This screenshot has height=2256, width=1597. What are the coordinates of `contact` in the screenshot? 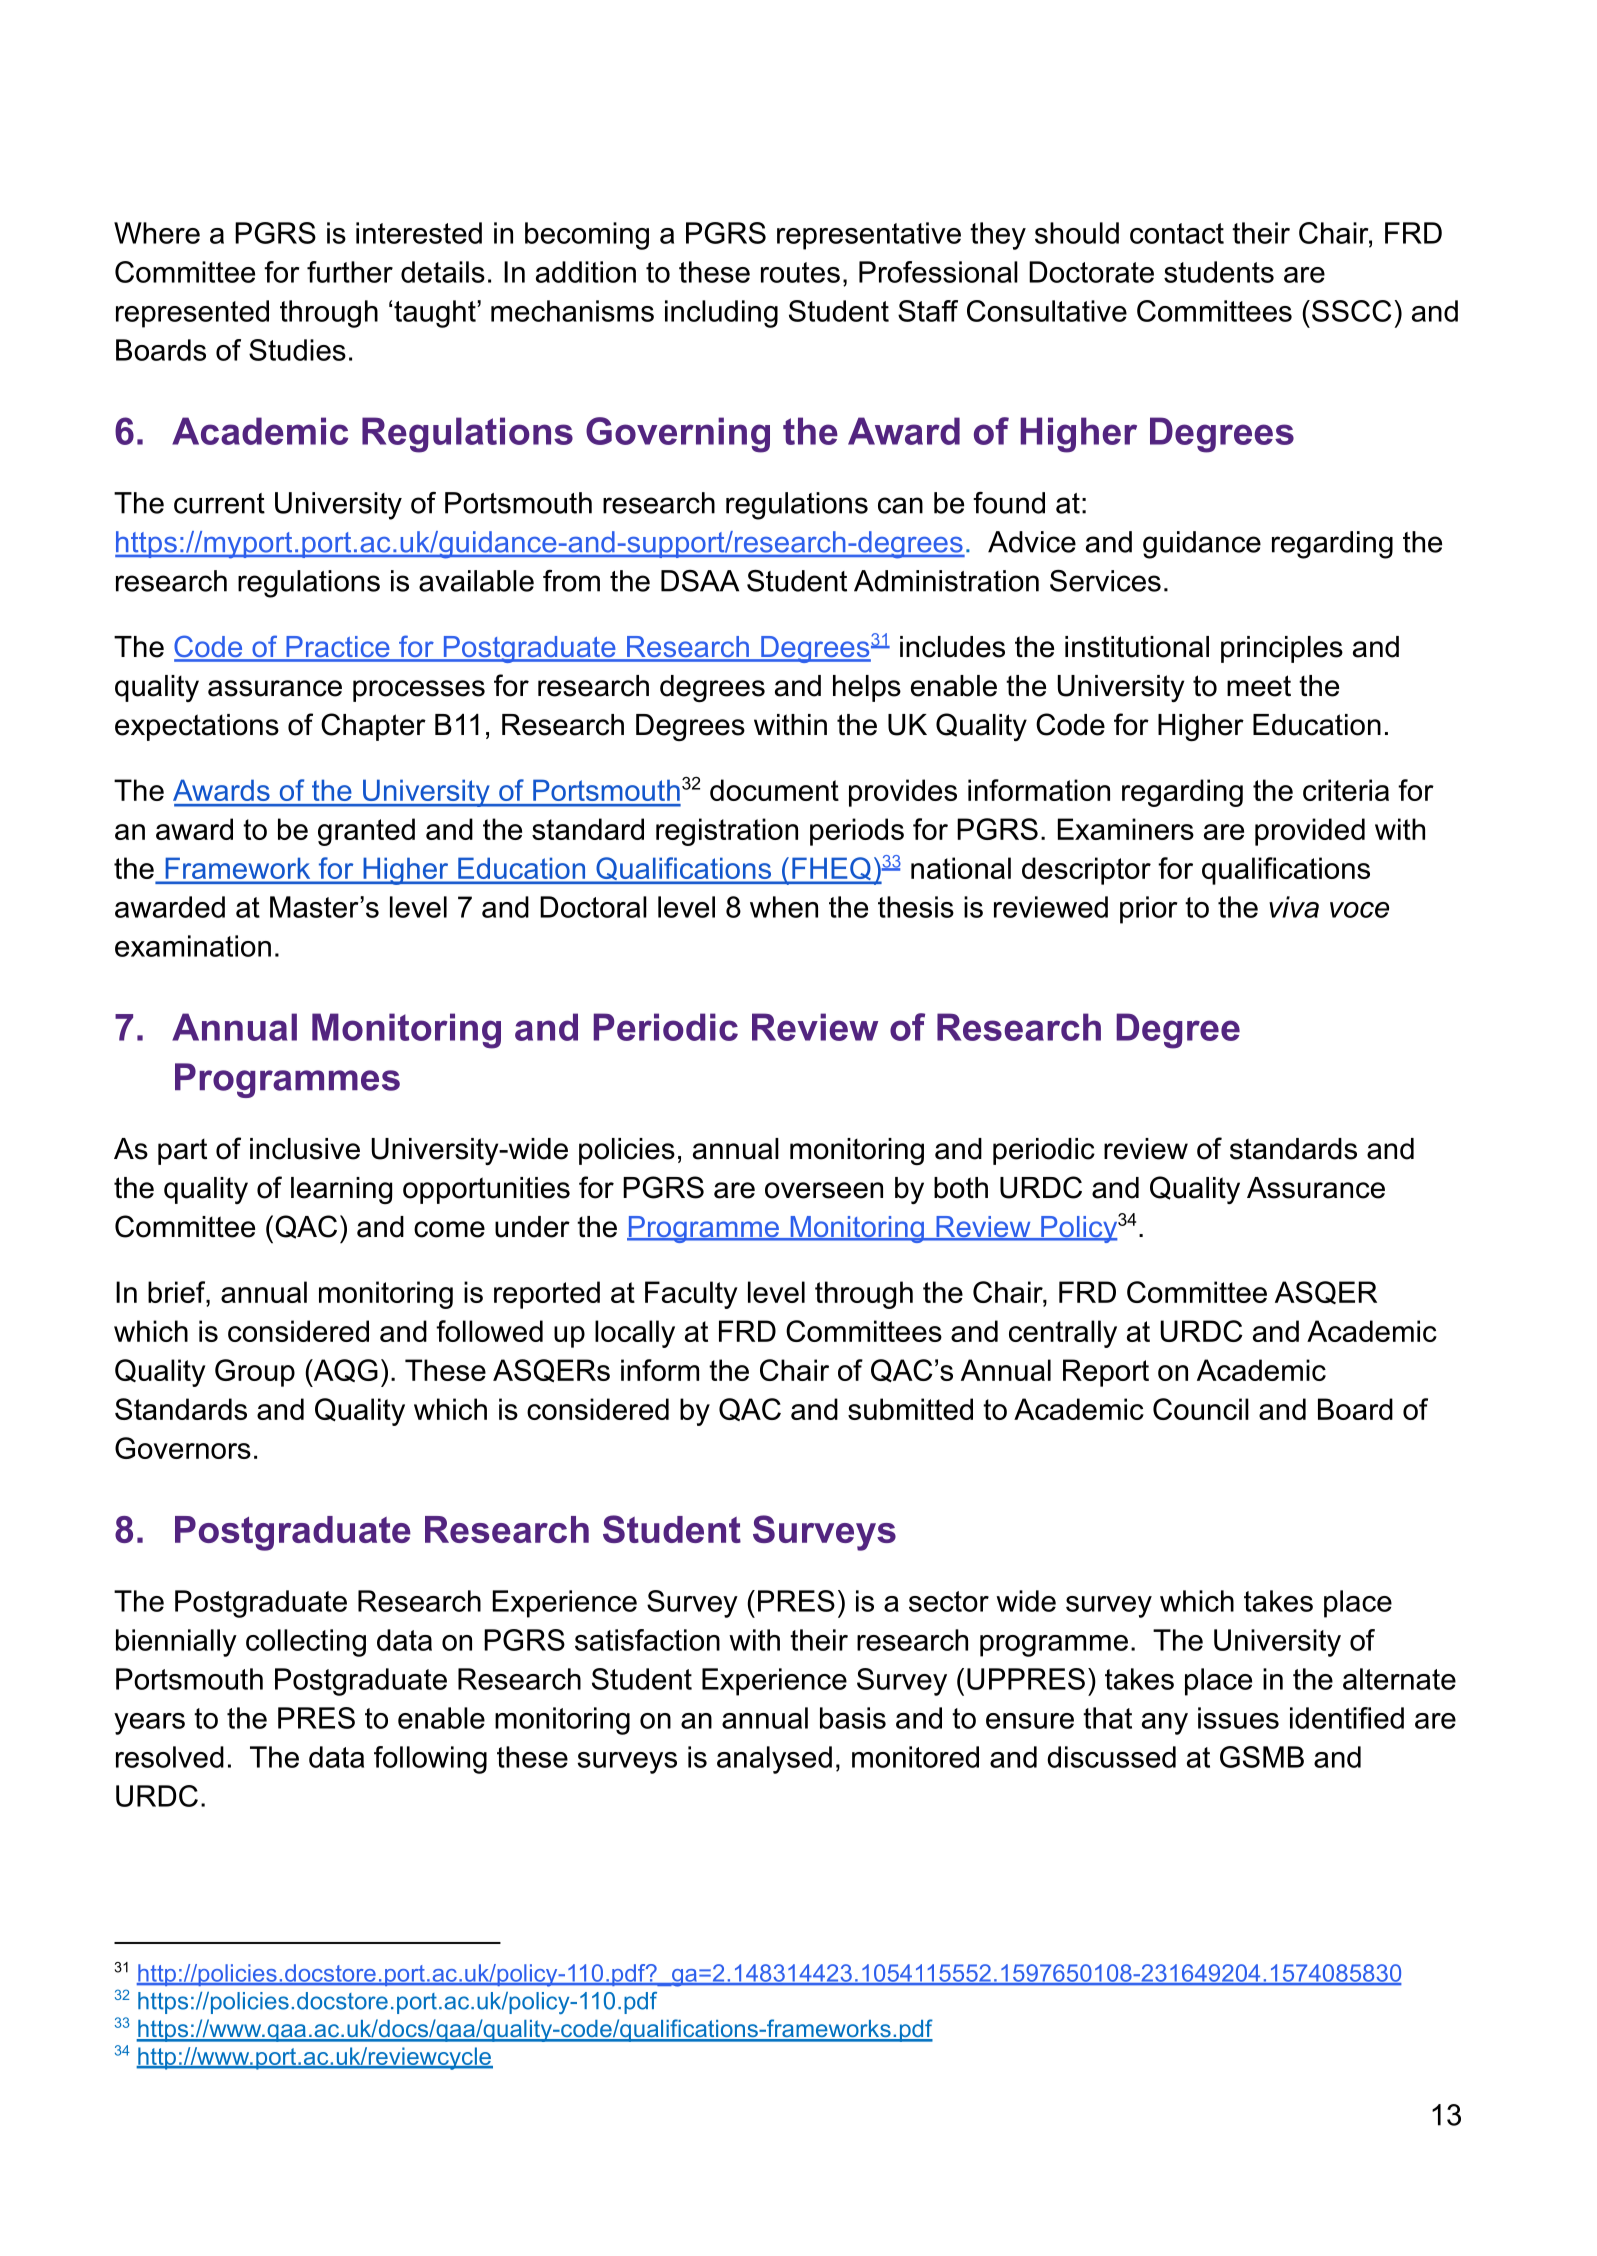 It's located at (1177, 233).
